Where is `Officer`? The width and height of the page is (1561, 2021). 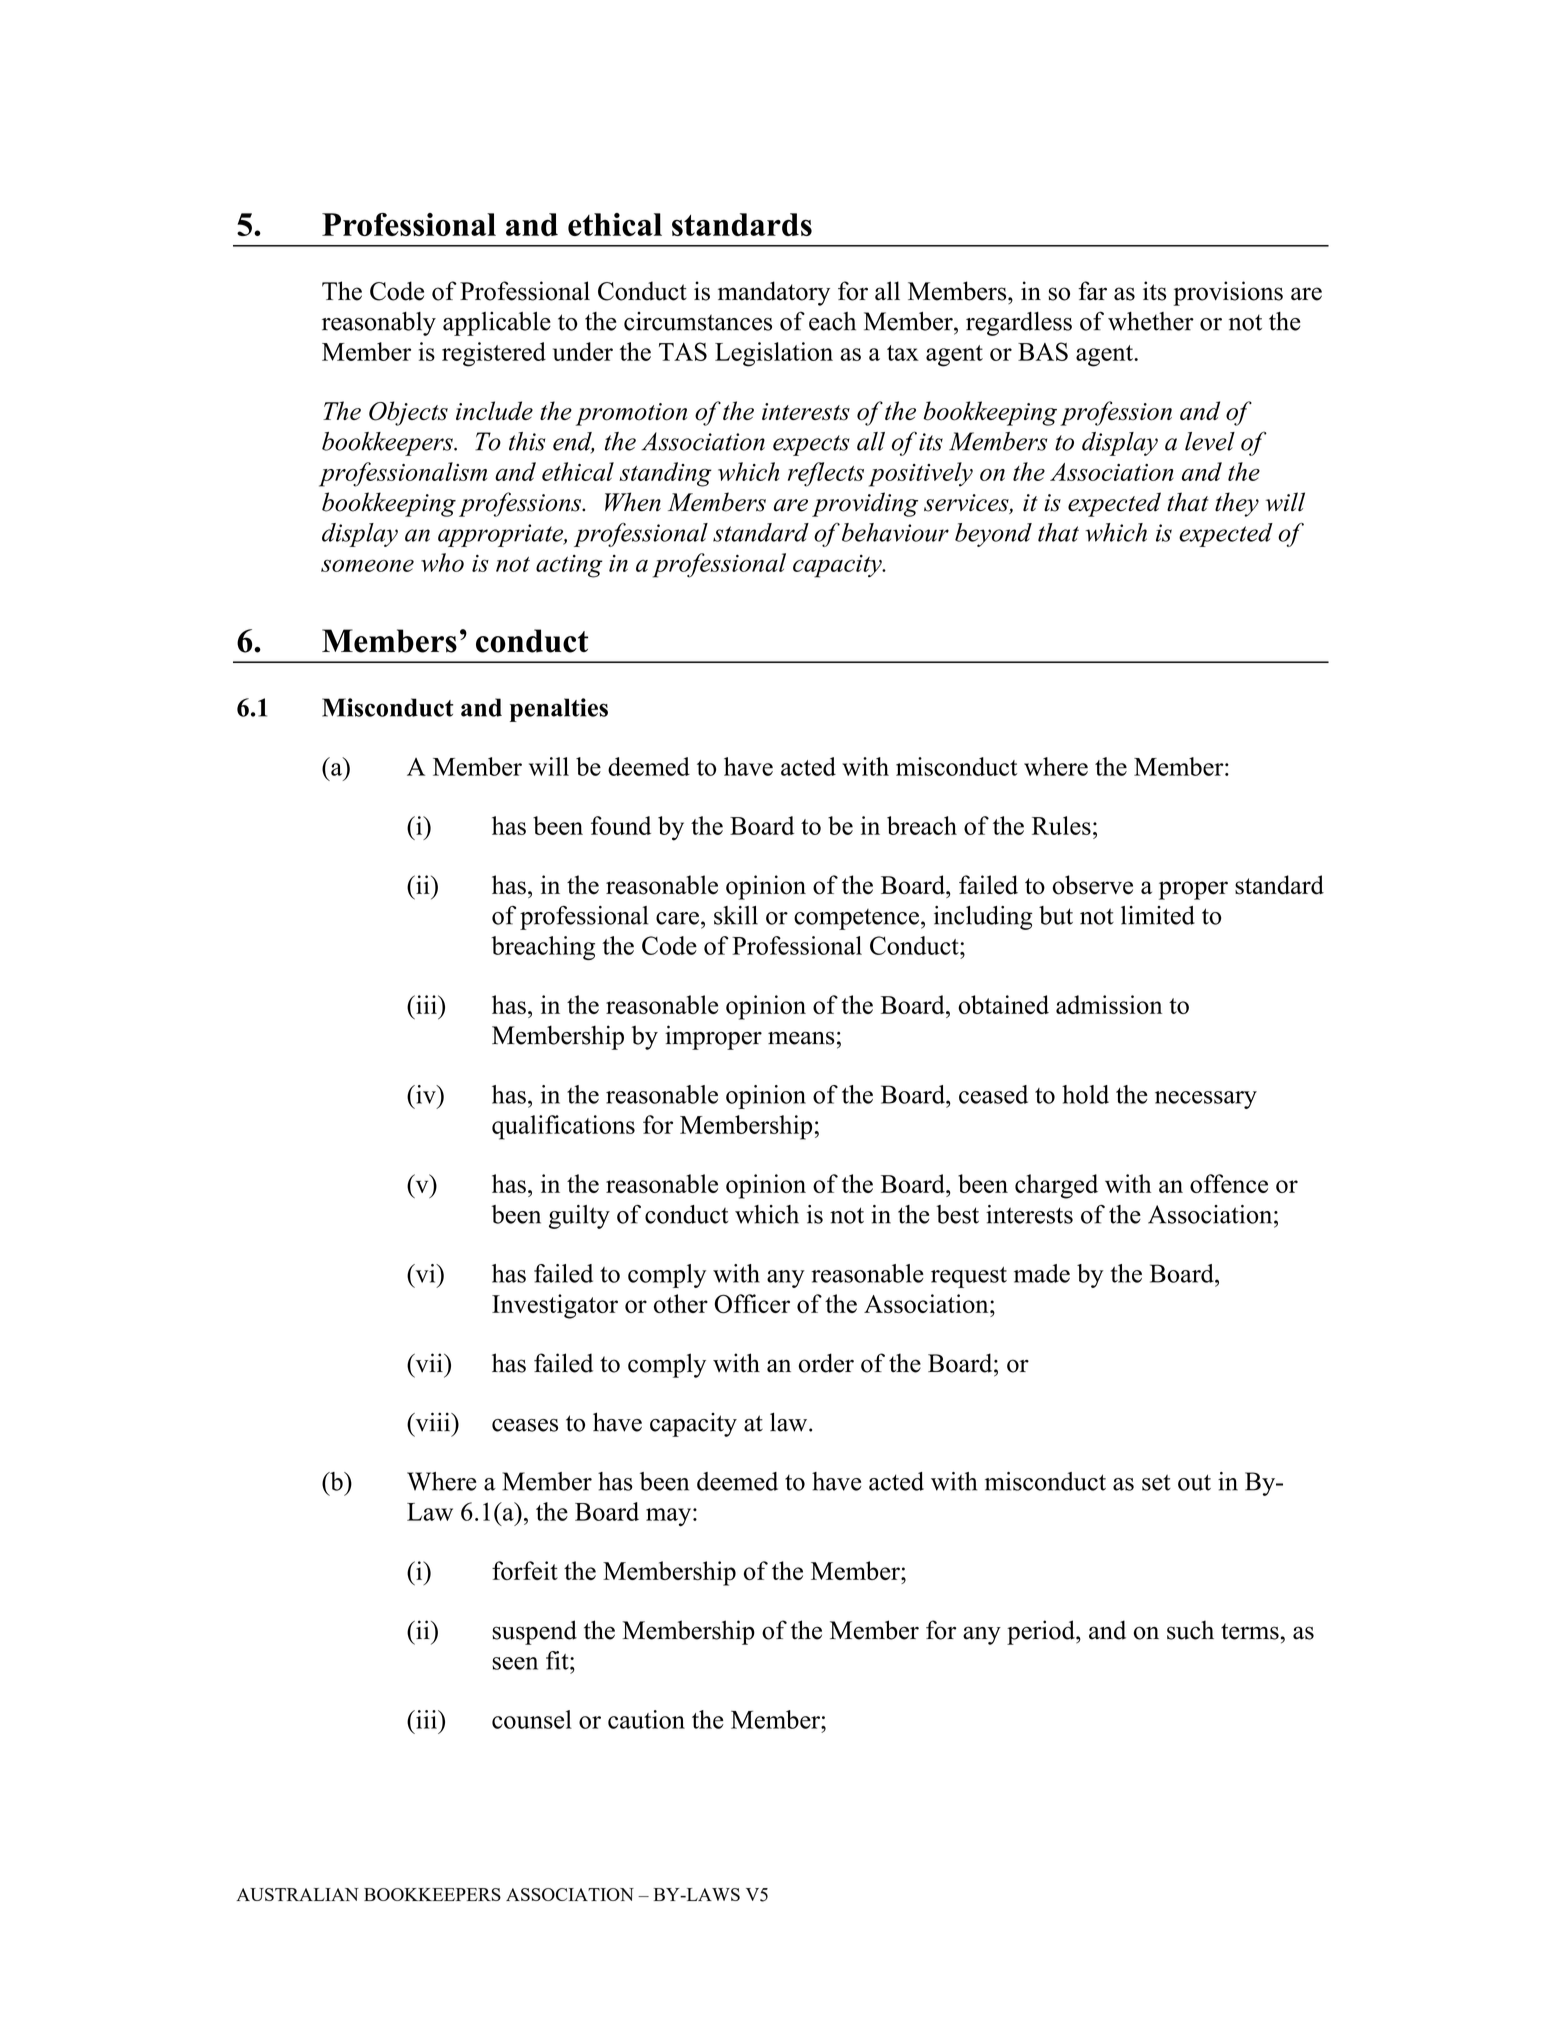 Officer is located at coordinates (752, 1304).
